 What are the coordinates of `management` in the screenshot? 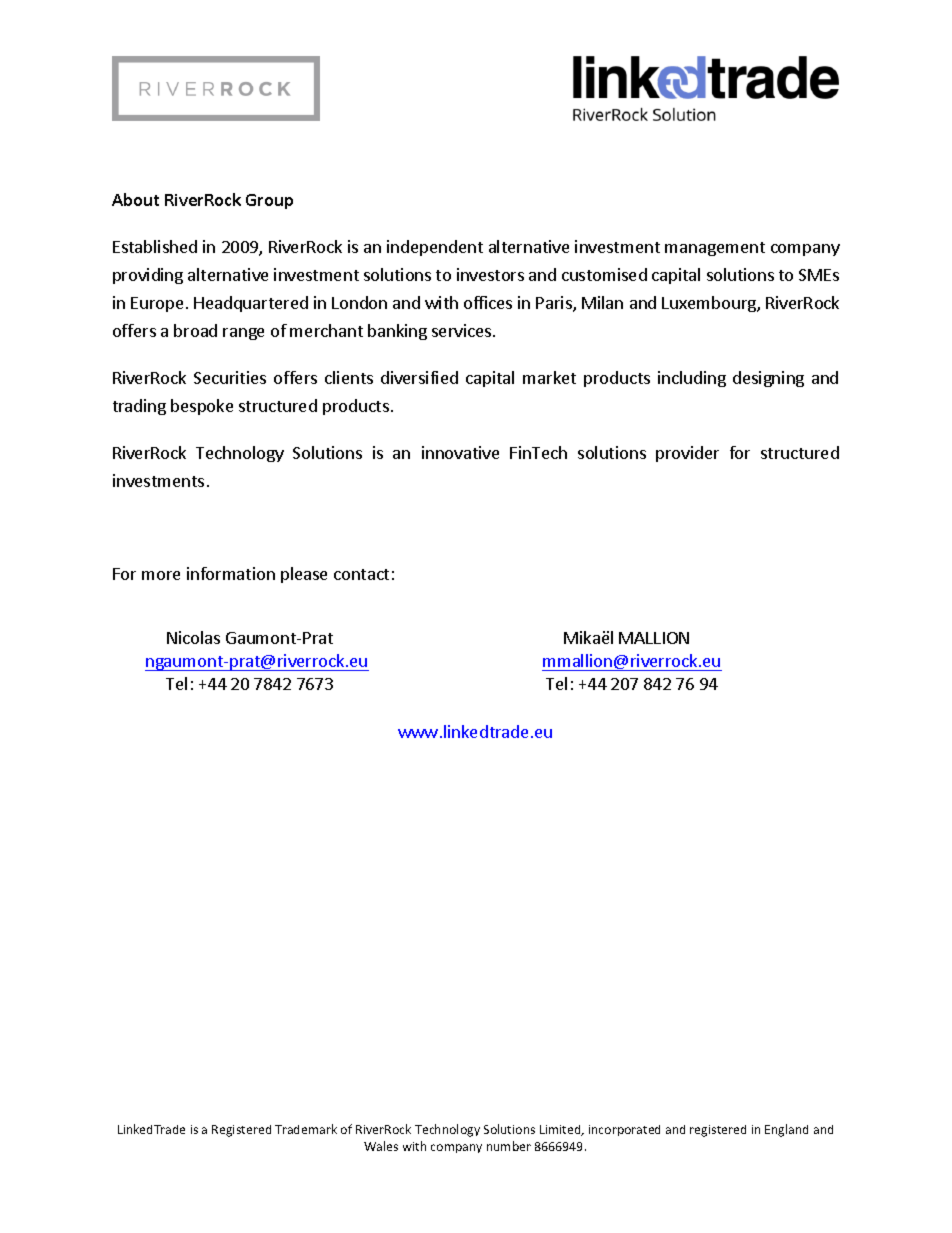 It's located at (715, 249).
